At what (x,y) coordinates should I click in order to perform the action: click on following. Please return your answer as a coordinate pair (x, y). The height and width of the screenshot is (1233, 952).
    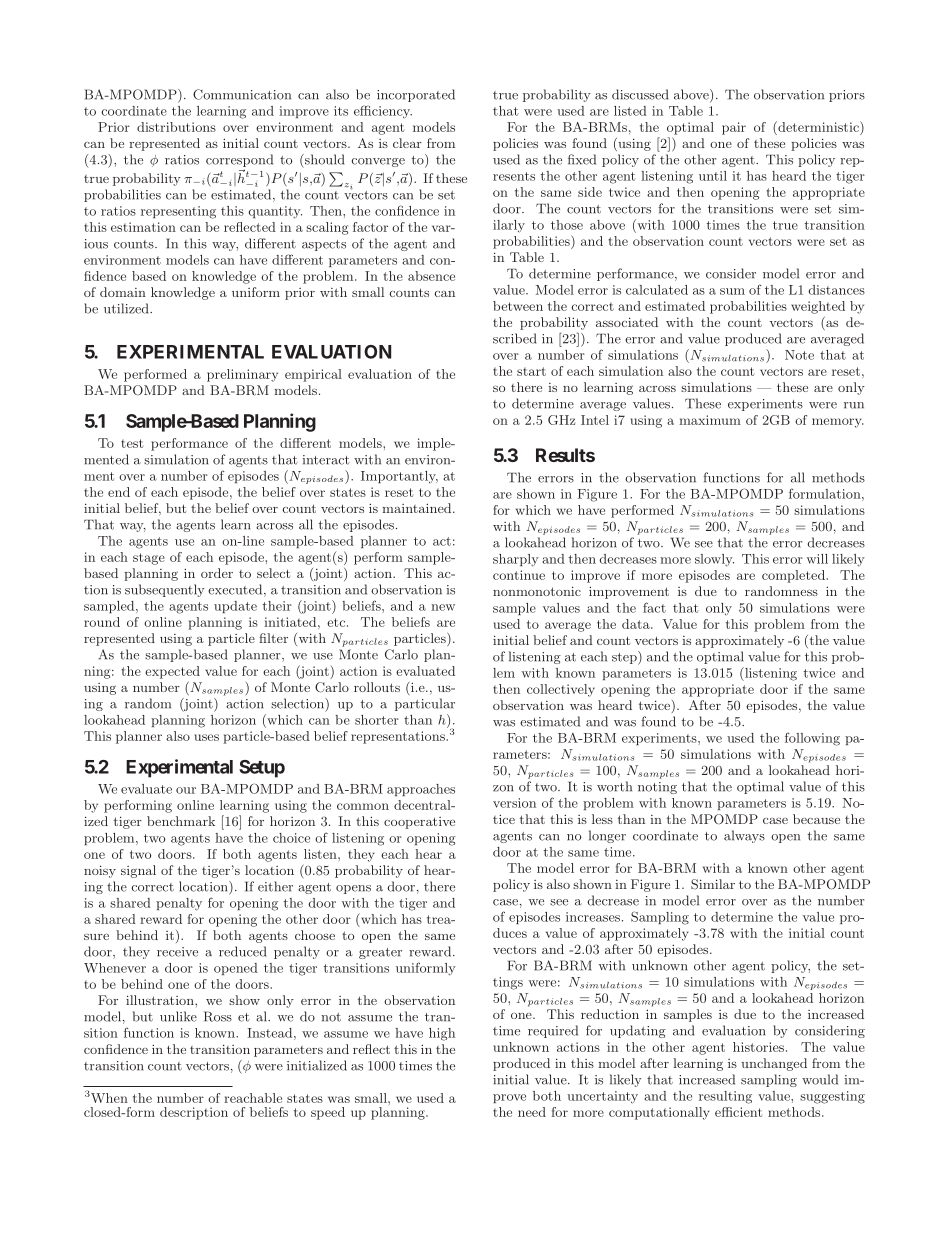
    Looking at the image, I should click on (812, 739).
